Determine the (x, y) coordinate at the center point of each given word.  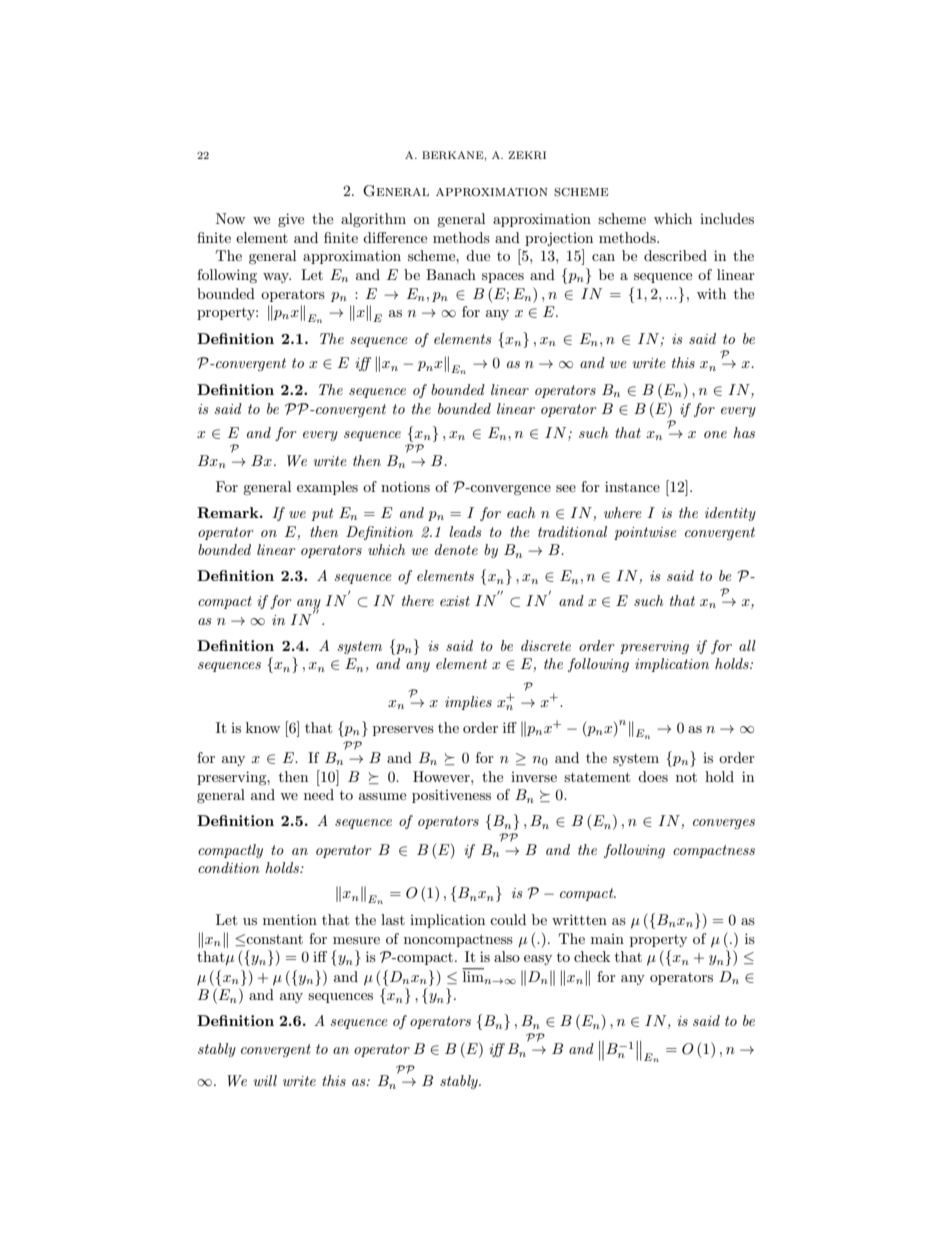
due (478, 255)
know (263, 727)
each (521, 512)
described (675, 255)
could (508, 919)
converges (724, 824)
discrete (546, 645)
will (265, 1080)
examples (327, 488)
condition (229, 867)
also (507, 956)
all (747, 645)
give (291, 220)
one (715, 434)
